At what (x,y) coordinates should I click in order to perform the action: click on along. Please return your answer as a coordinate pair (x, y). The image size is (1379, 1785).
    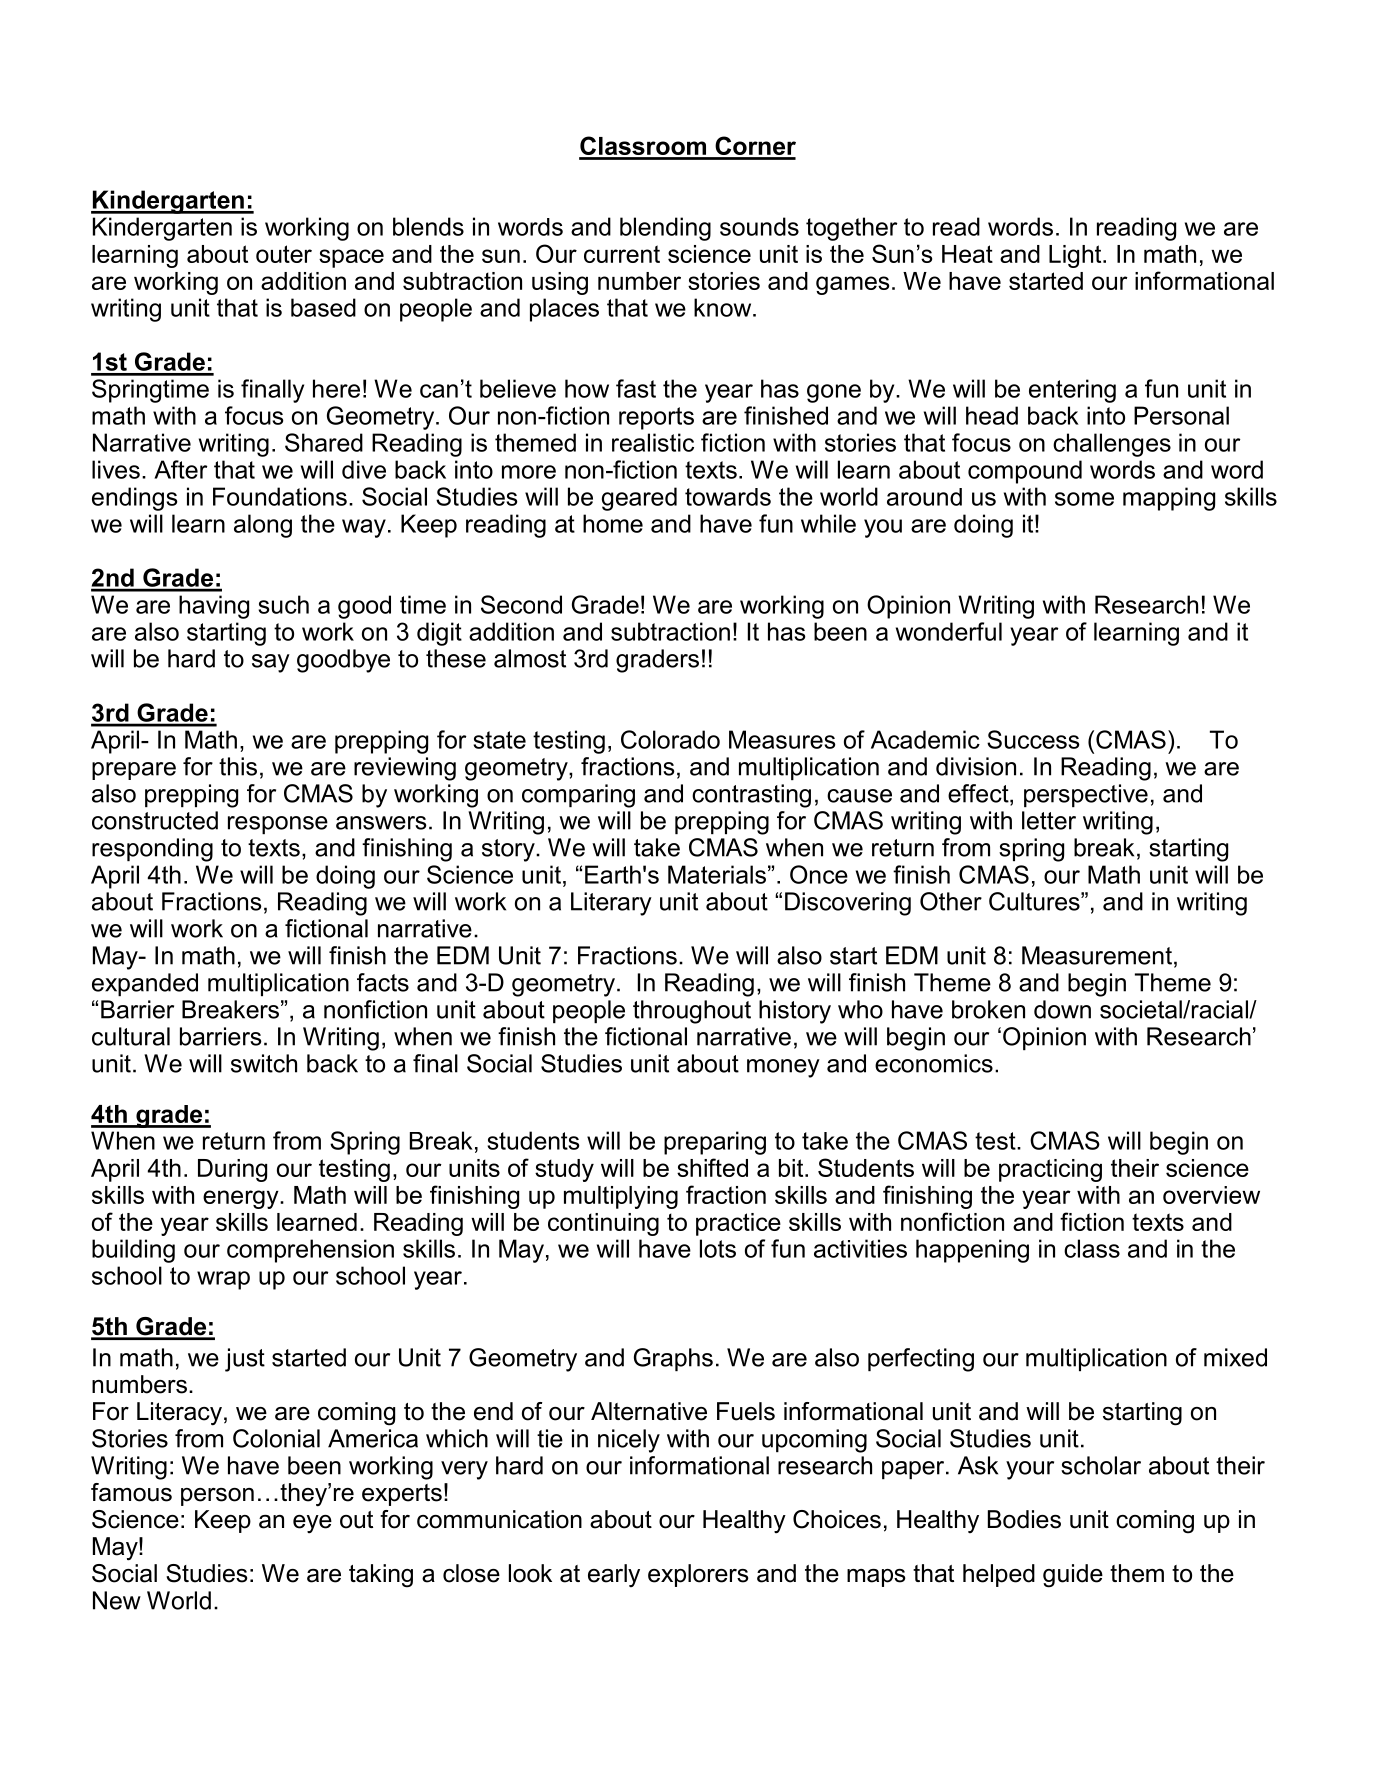
    Looking at the image, I should click on (263, 526).
